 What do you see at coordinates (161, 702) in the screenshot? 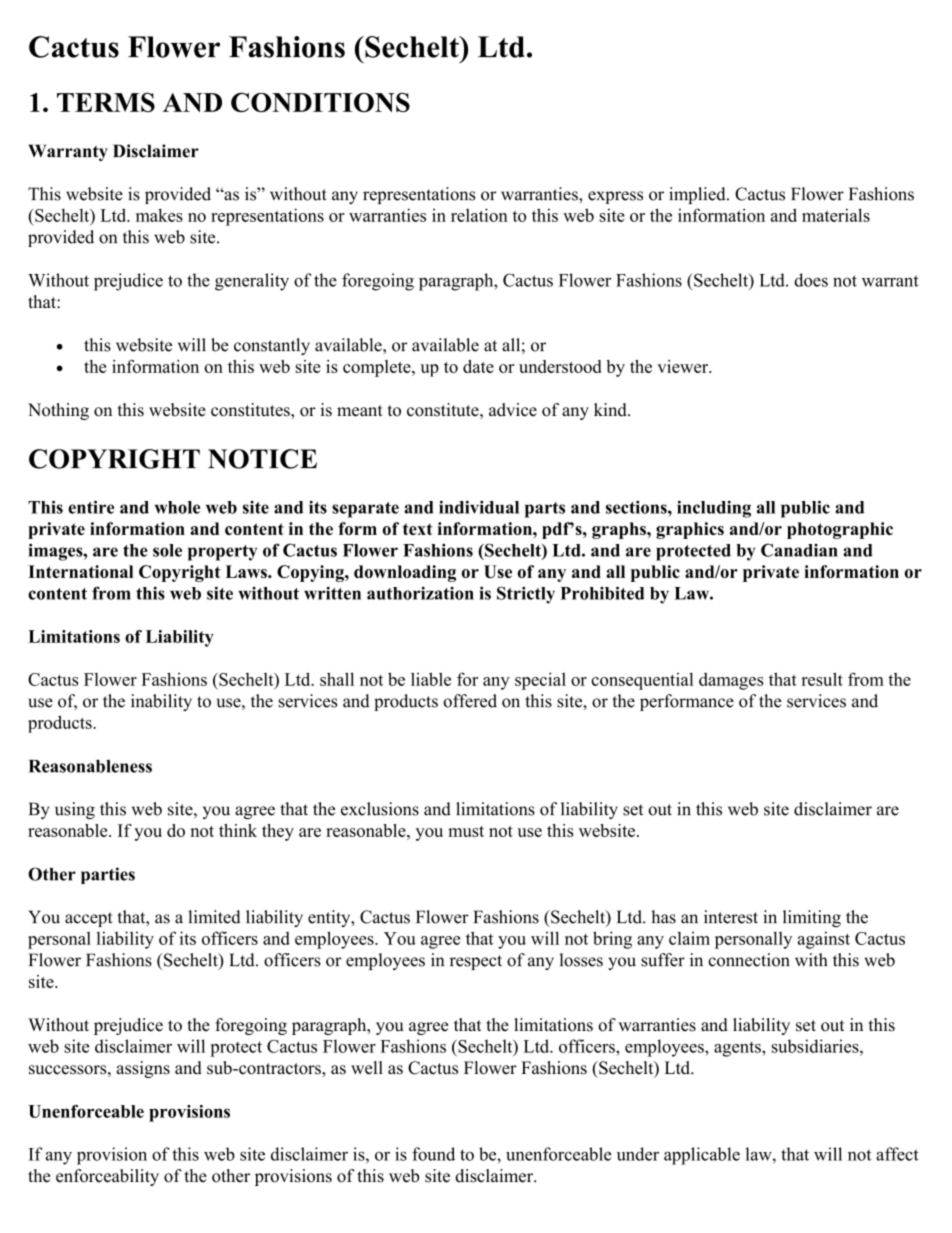
I see `inability` at bounding box center [161, 702].
